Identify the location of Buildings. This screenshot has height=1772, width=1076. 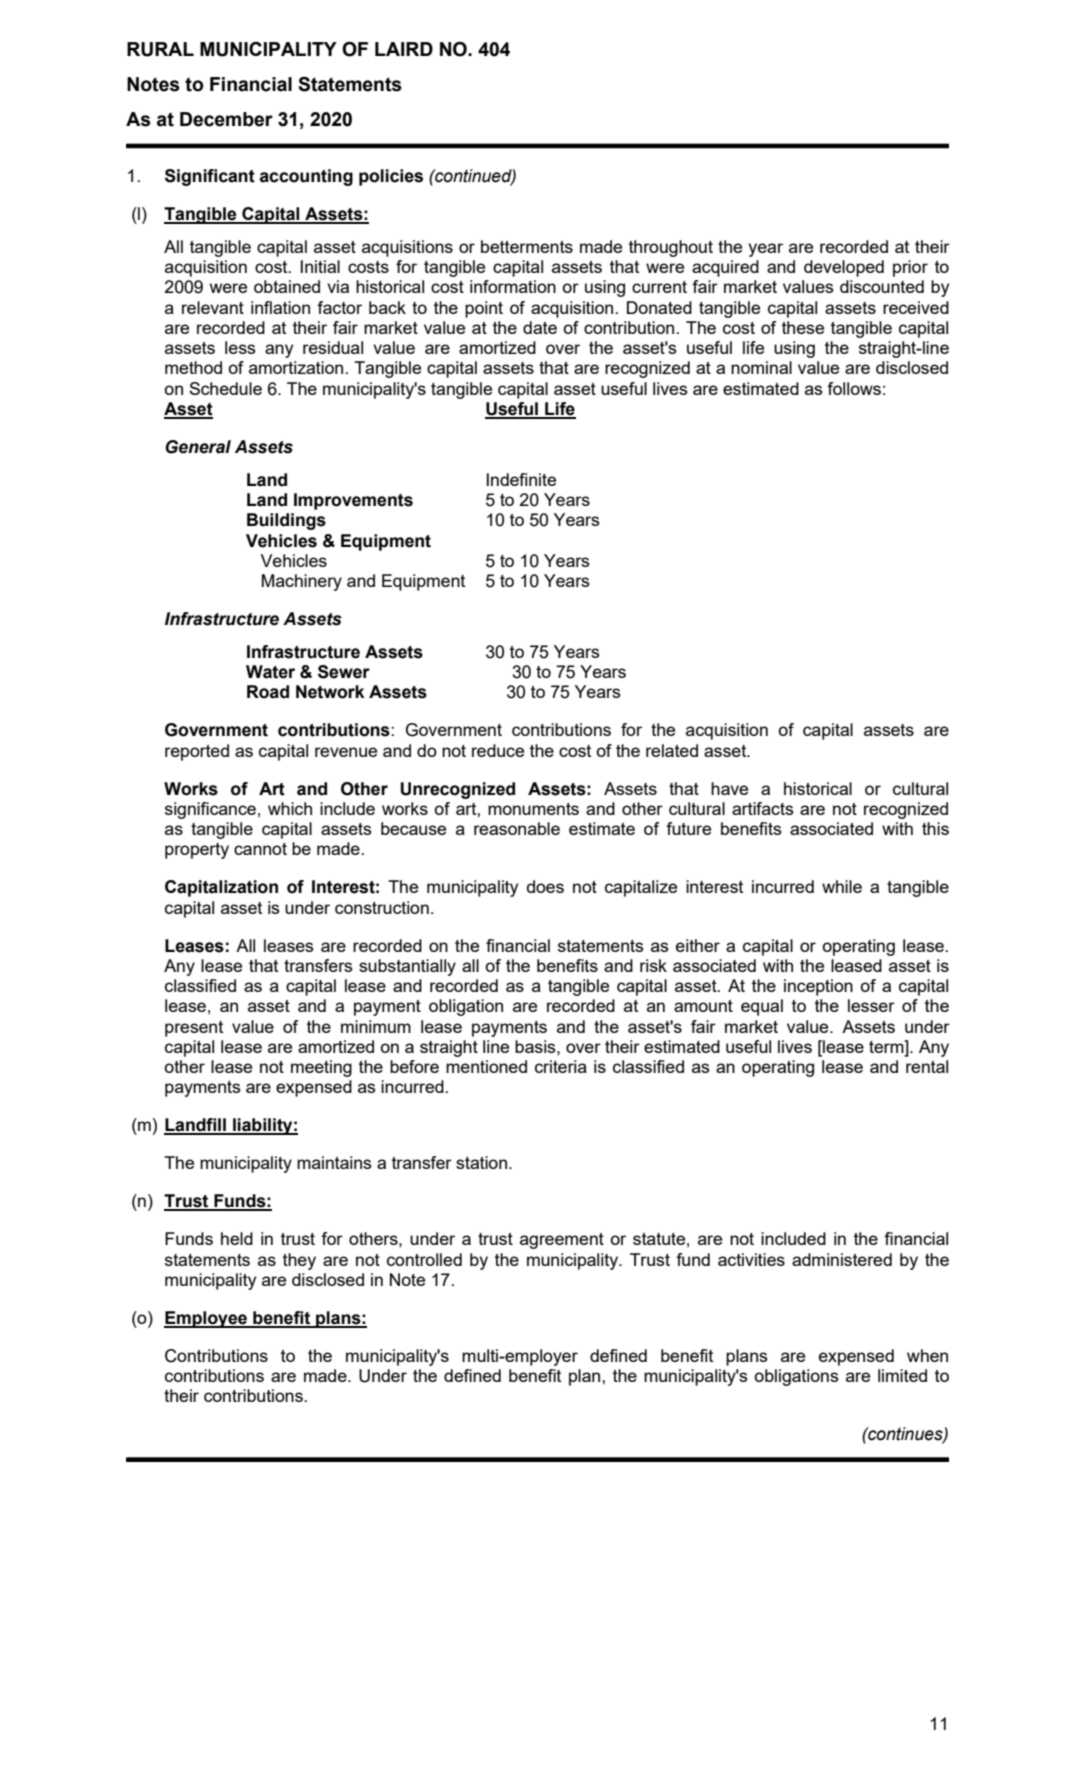
(286, 521).
